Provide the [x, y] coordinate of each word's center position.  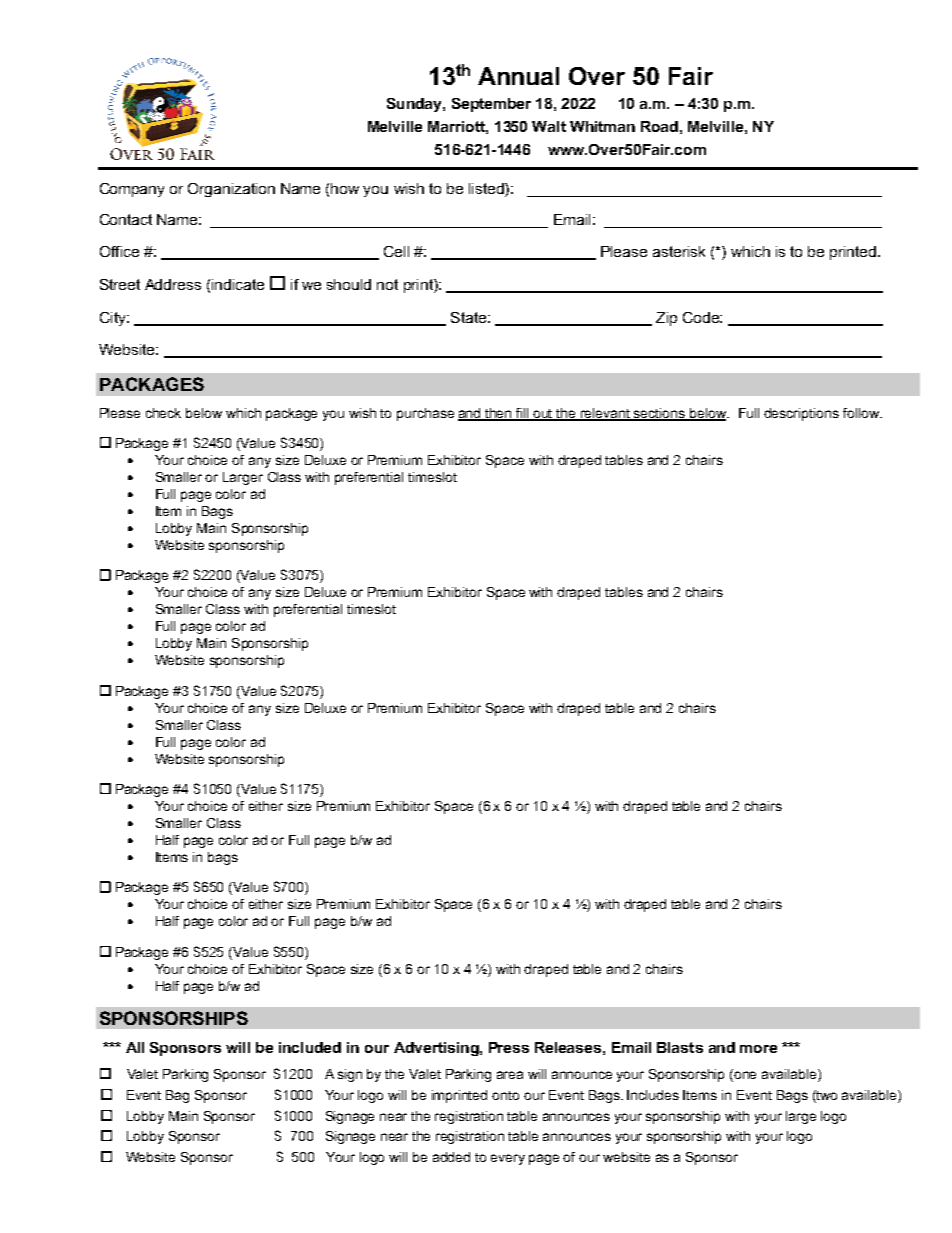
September [491, 105]
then [499, 414]
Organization [231, 190]
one [745, 1075]
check [163, 413]
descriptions [801, 414]
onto [505, 1095]
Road [659, 126]
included [310, 1047]
